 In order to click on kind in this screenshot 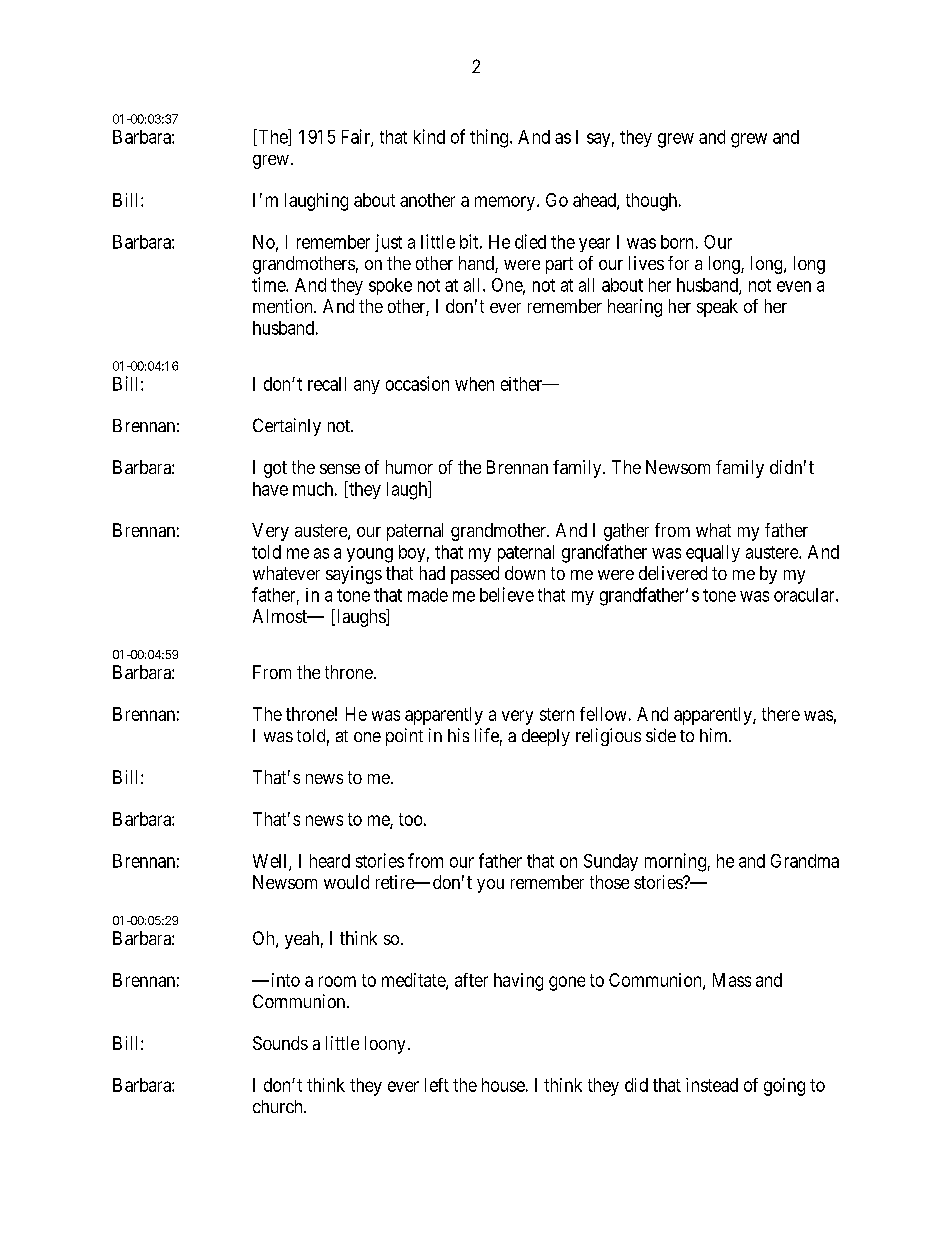, I will do `click(429, 136)`.
